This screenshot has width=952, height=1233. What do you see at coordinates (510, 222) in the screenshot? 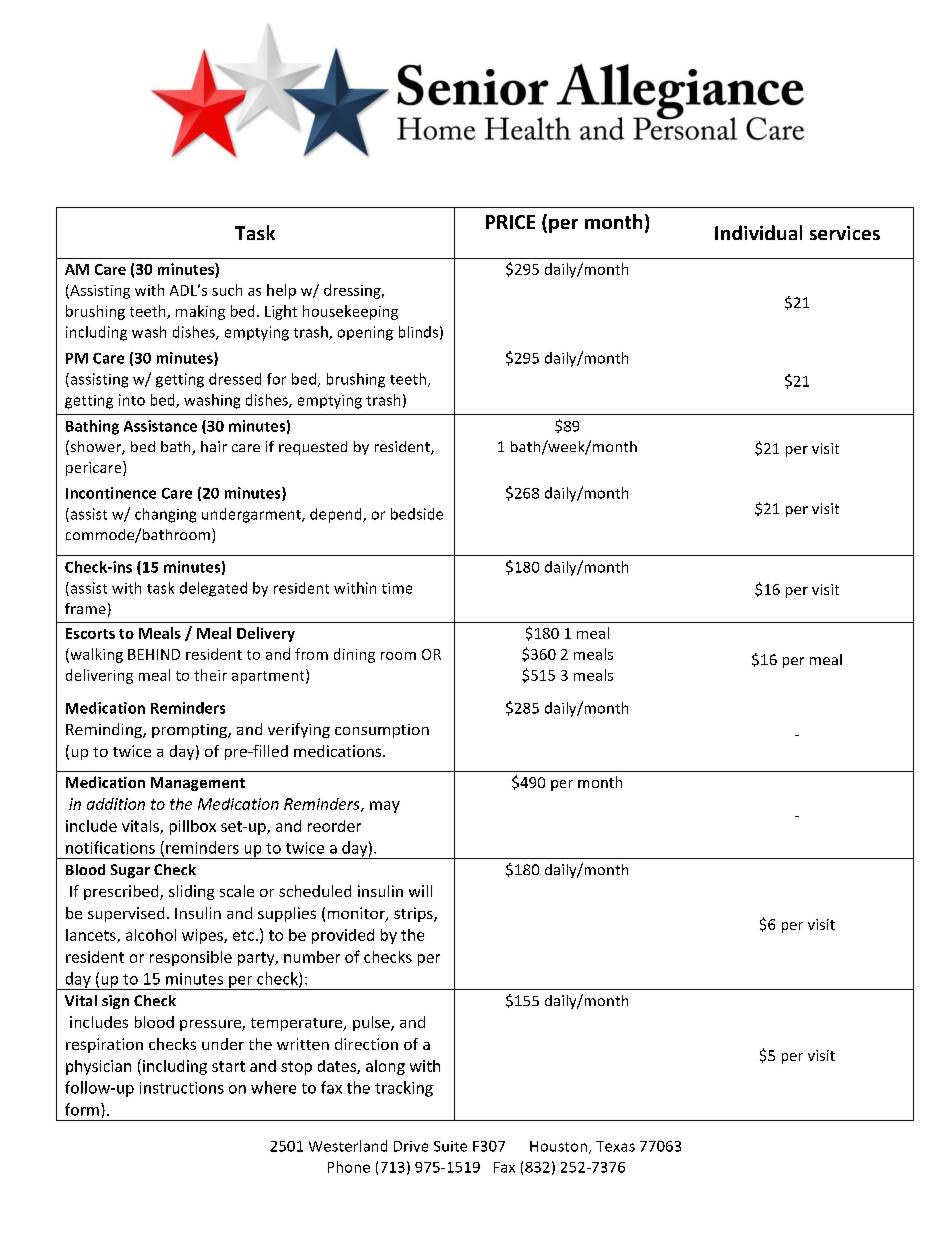
I see `PRICE` at bounding box center [510, 222].
